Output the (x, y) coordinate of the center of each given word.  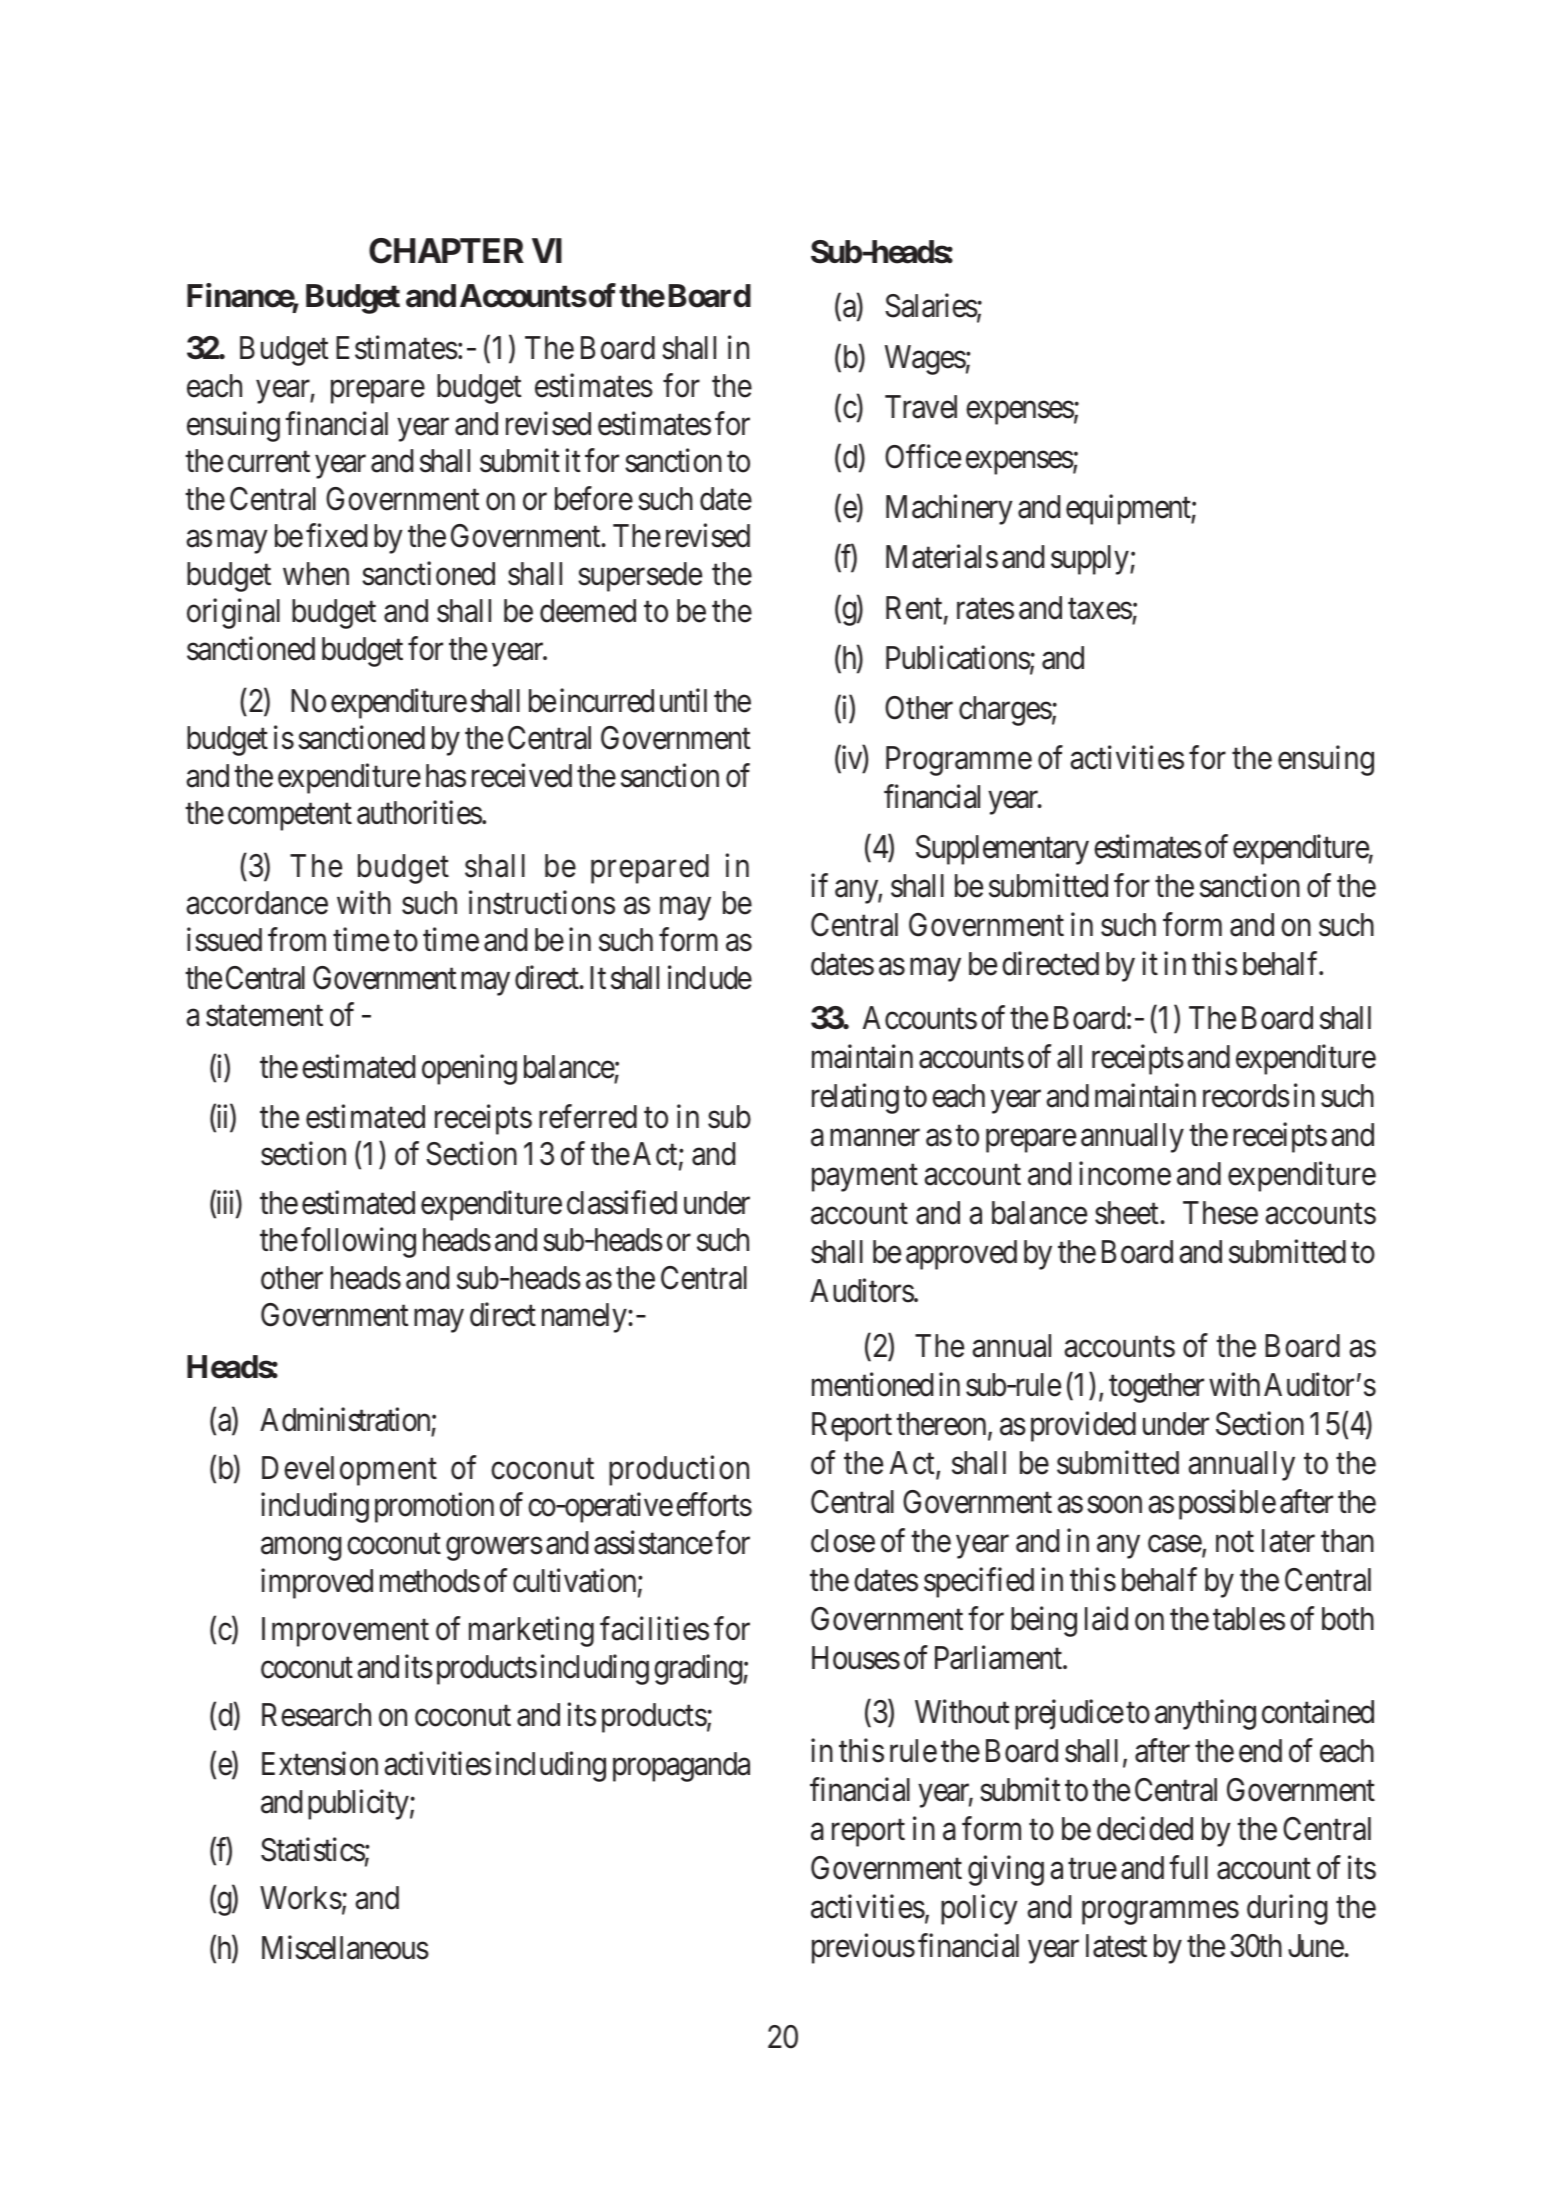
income (1125, 1174)
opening (469, 1070)
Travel (921, 407)
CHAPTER (446, 251)
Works (301, 1898)
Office (923, 456)
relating (855, 1099)
